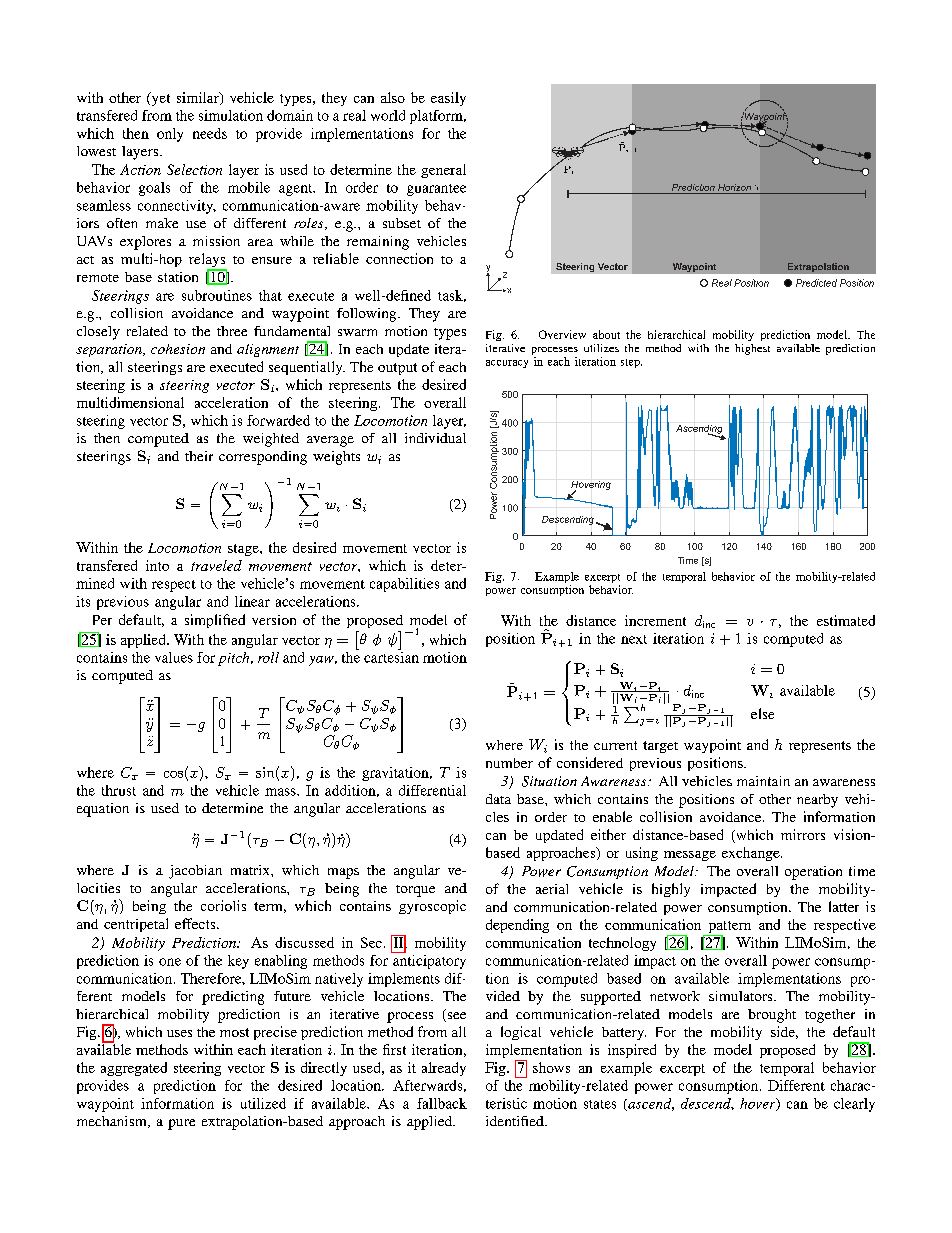  Describe the element at coordinates (199, 456) in the screenshot. I see `their` at that location.
